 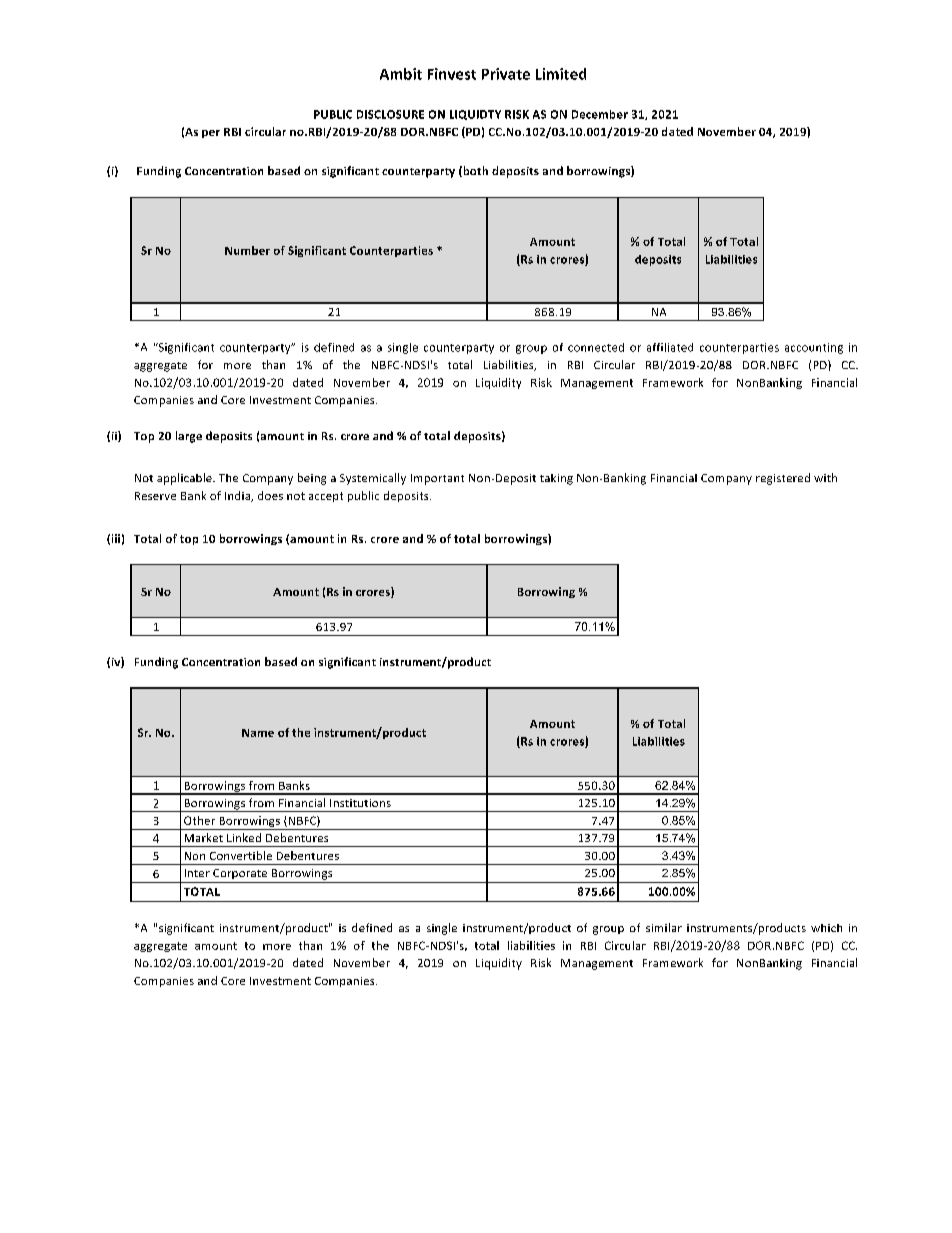 What do you see at coordinates (239, 496) in the image?
I see `India` at bounding box center [239, 496].
